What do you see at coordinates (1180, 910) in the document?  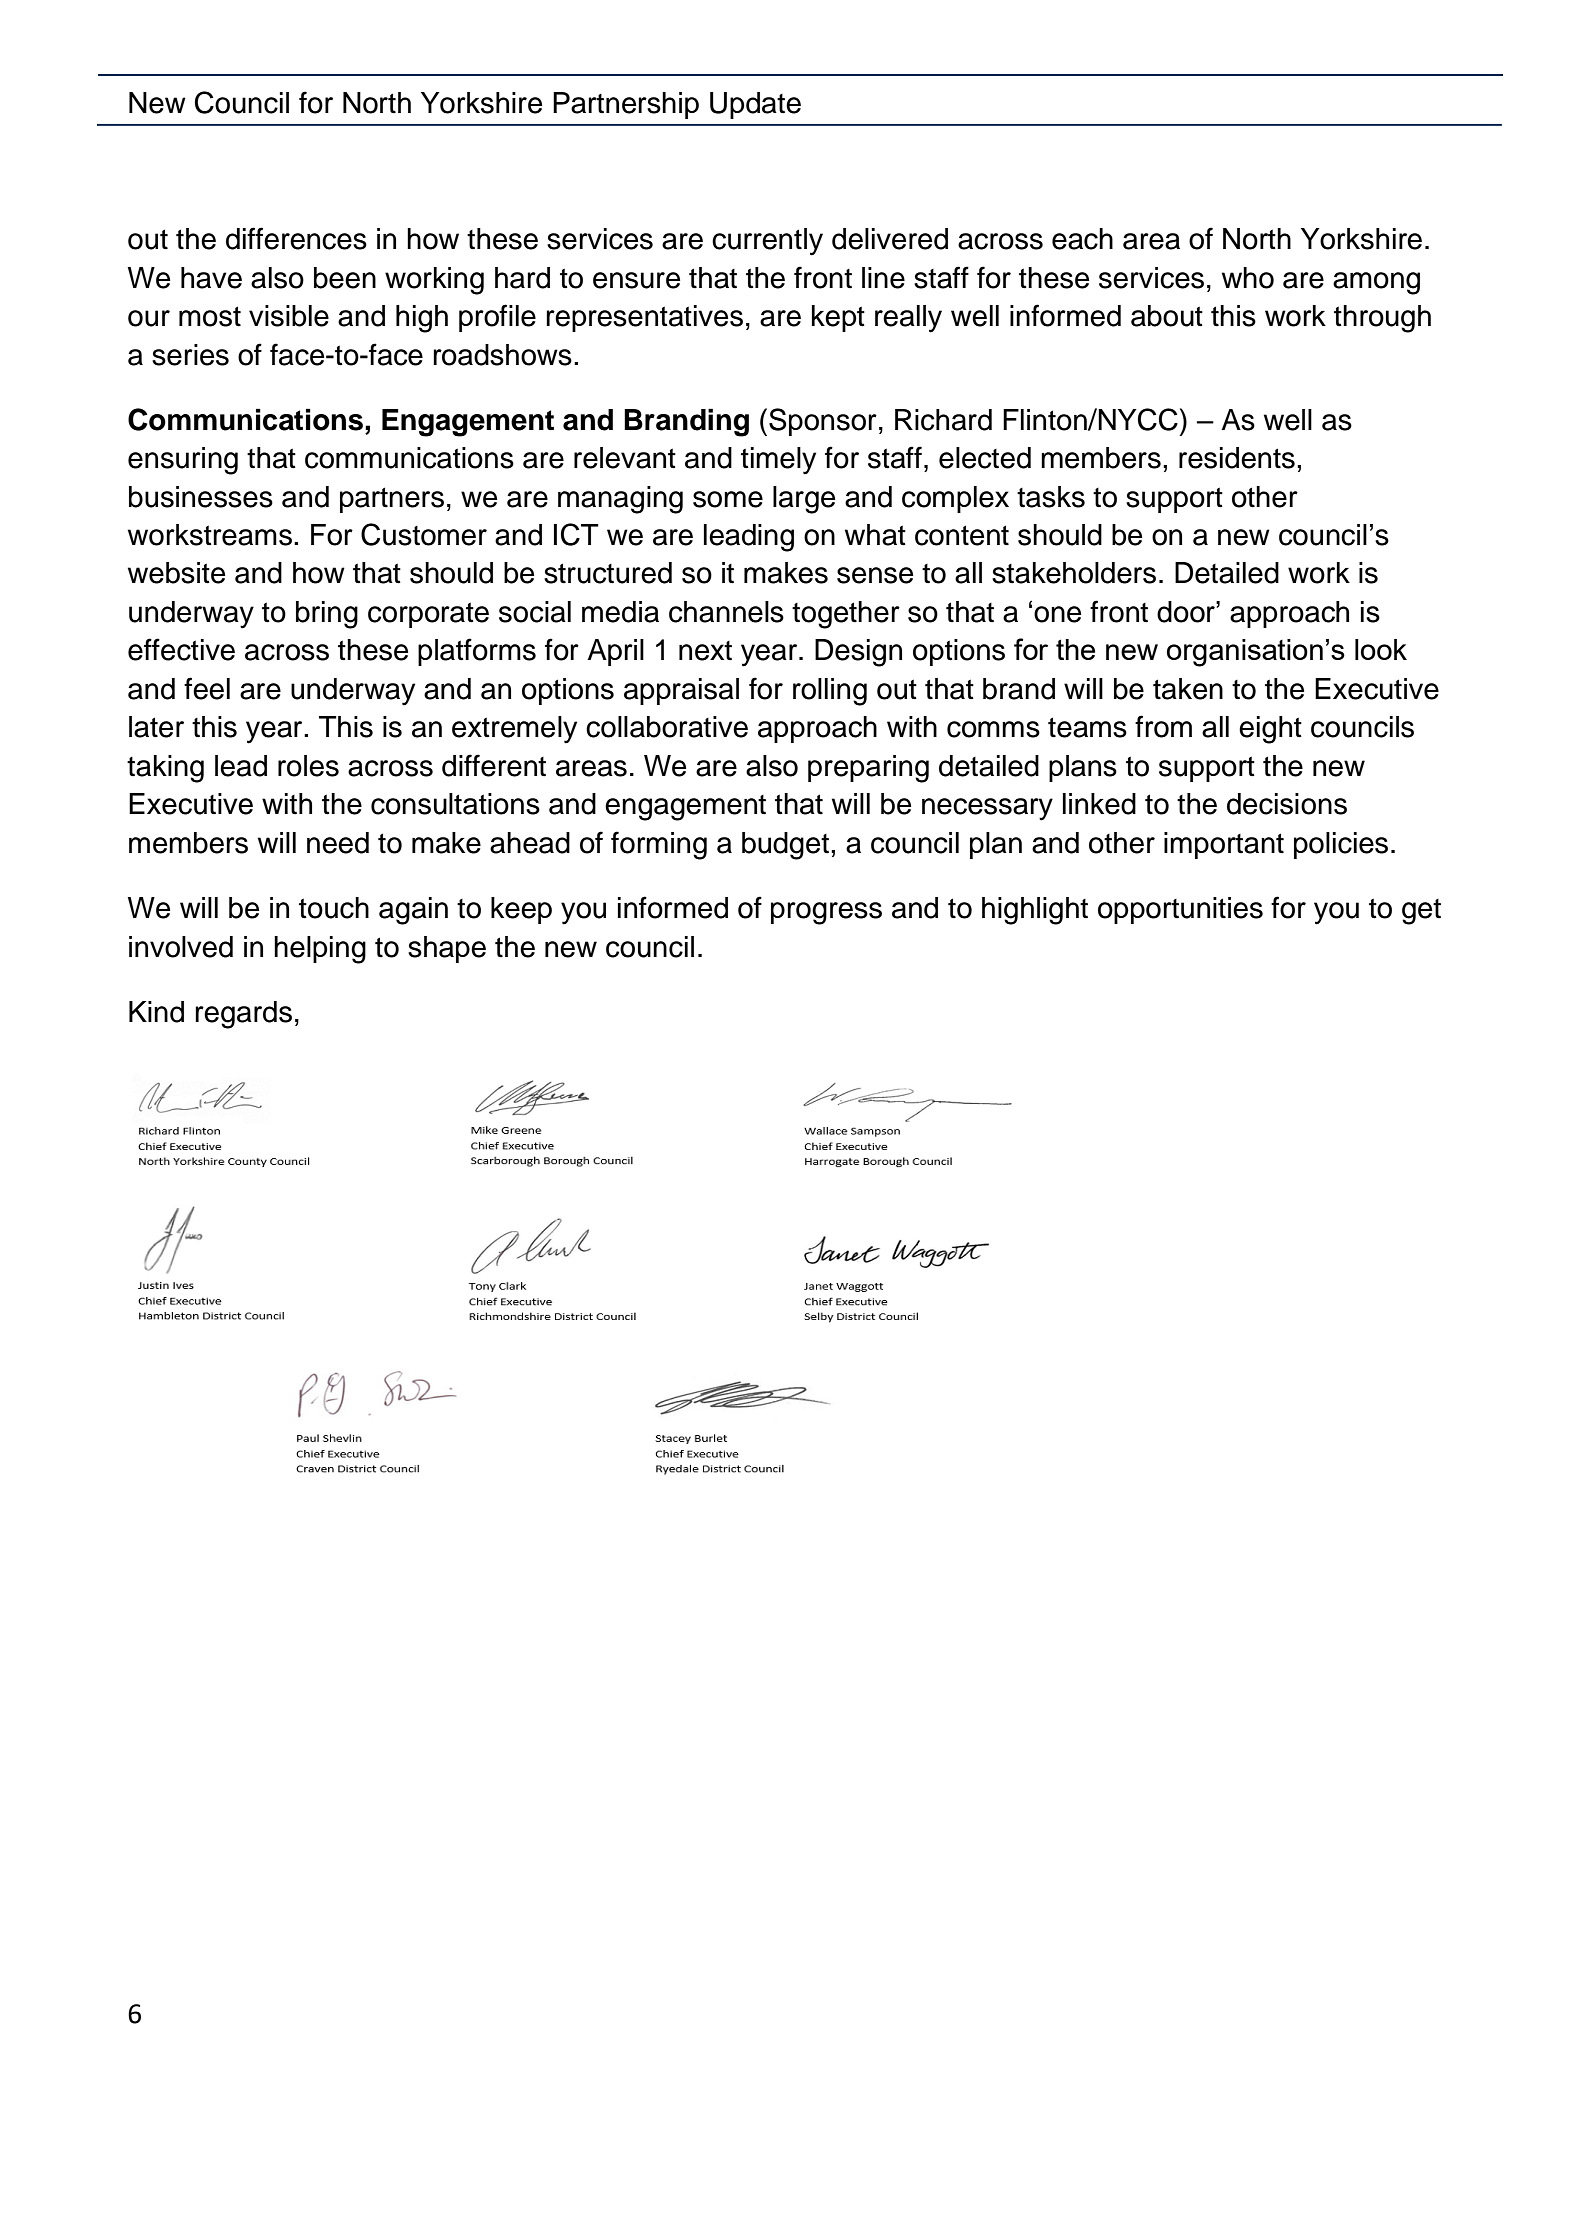 I see `opportunities` at bounding box center [1180, 910].
